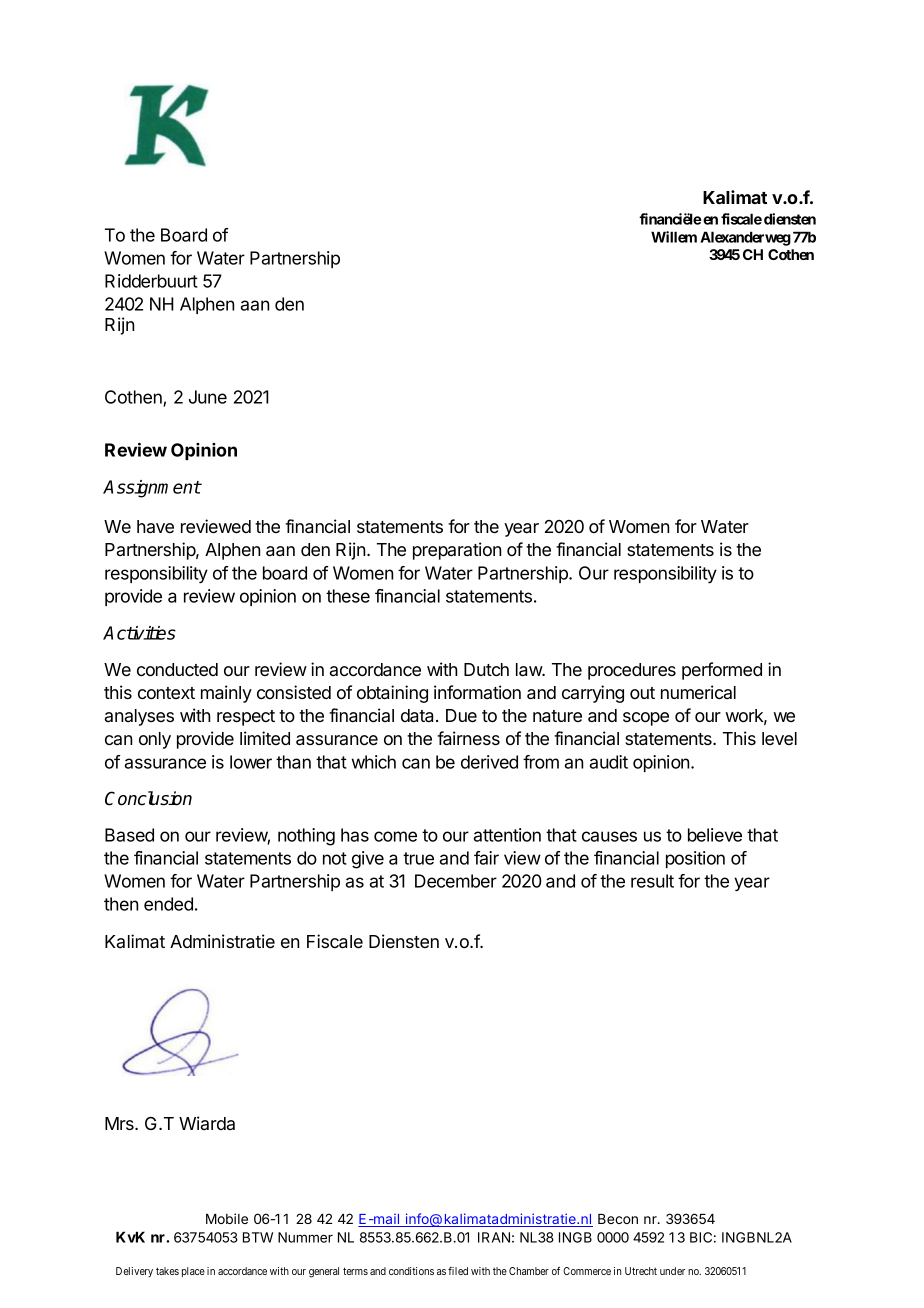  What do you see at coordinates (722, 671) in the image?
I see `performed` at bounding box center [722, 671].
